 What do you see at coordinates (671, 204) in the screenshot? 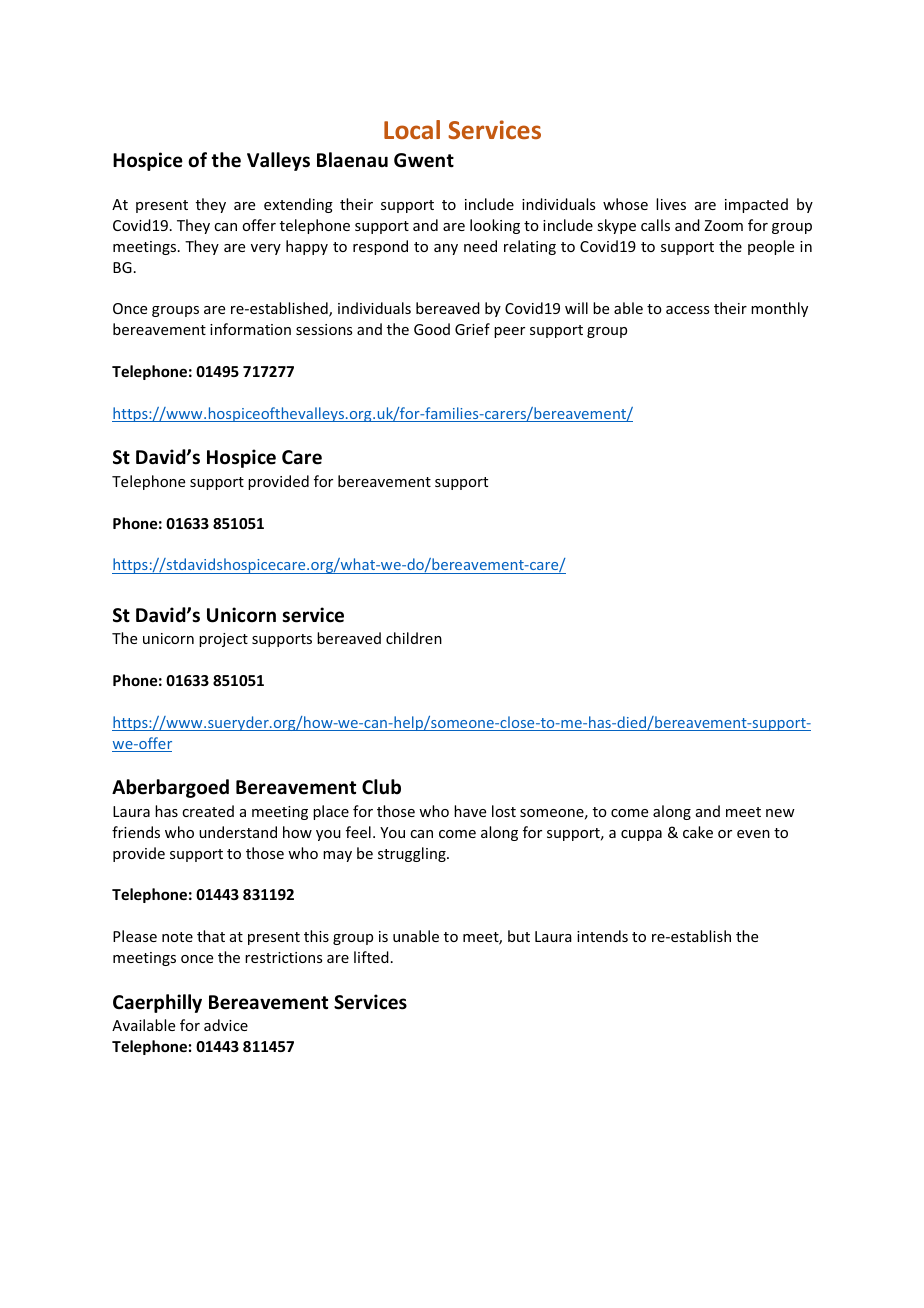
I see `lives` at bounding box center [671, 204].
